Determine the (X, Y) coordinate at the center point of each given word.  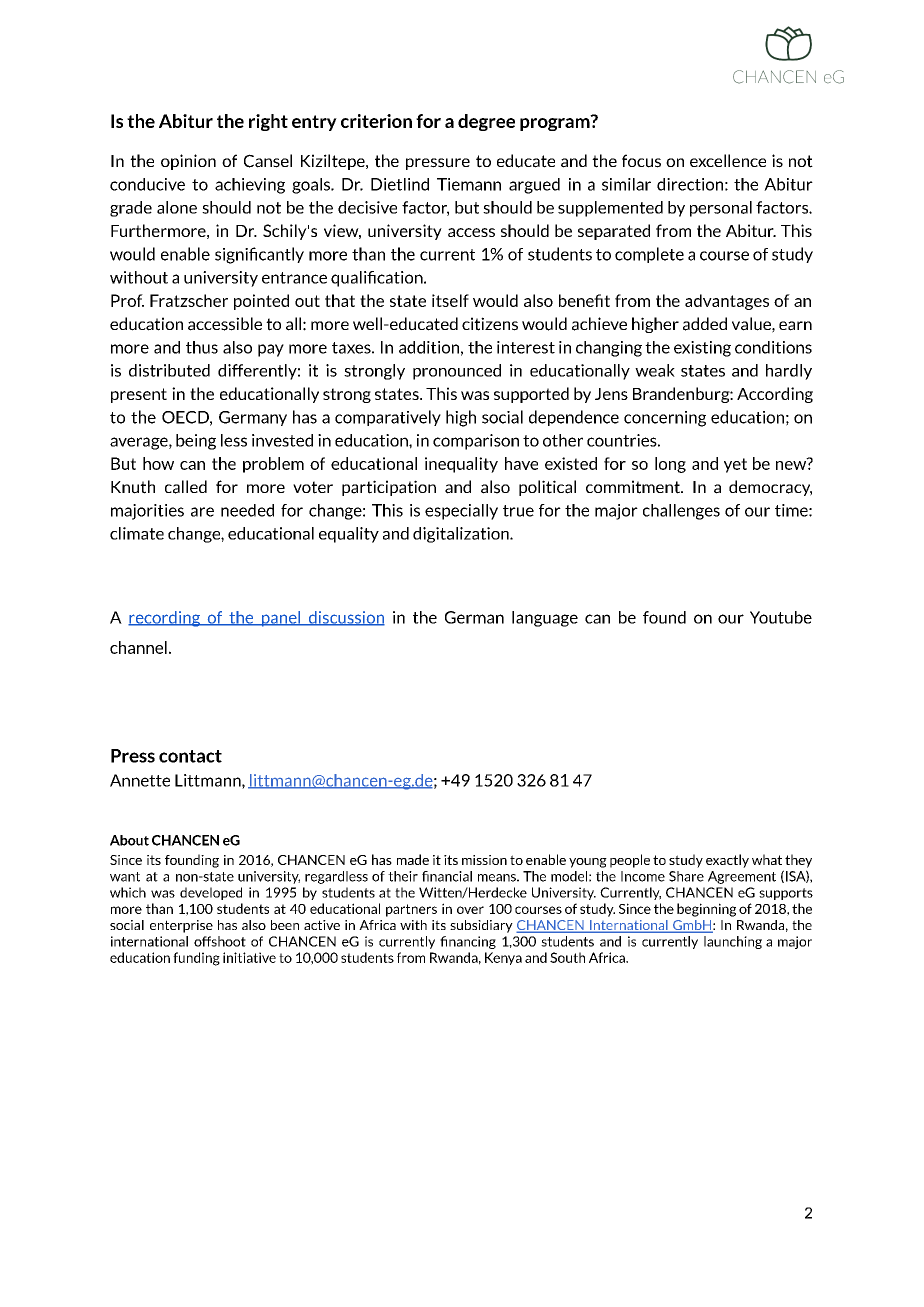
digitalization (462, 535)
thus (202, 347)
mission (484, 860)
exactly (727, 861)
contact (190, 756)
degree (486, 122)
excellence (728, 160)
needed (247, 510)
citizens (490, 324)
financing (468, 942)
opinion (188, 162)
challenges (681, 512)
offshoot (220, 941)
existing (702, 349)
